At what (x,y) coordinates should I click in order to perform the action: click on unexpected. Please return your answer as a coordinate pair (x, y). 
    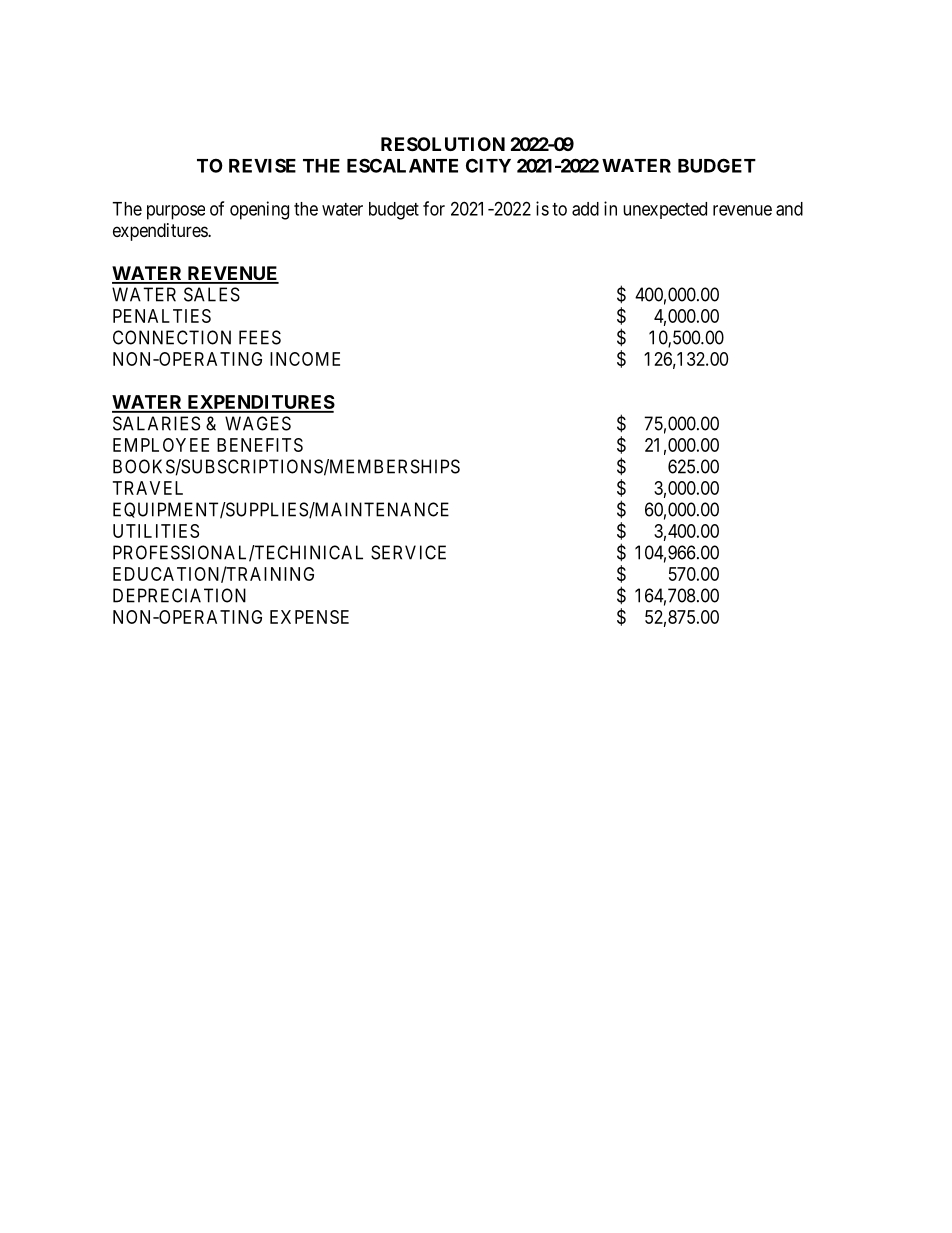
    Looking at the image, I should click on (665, 210).
